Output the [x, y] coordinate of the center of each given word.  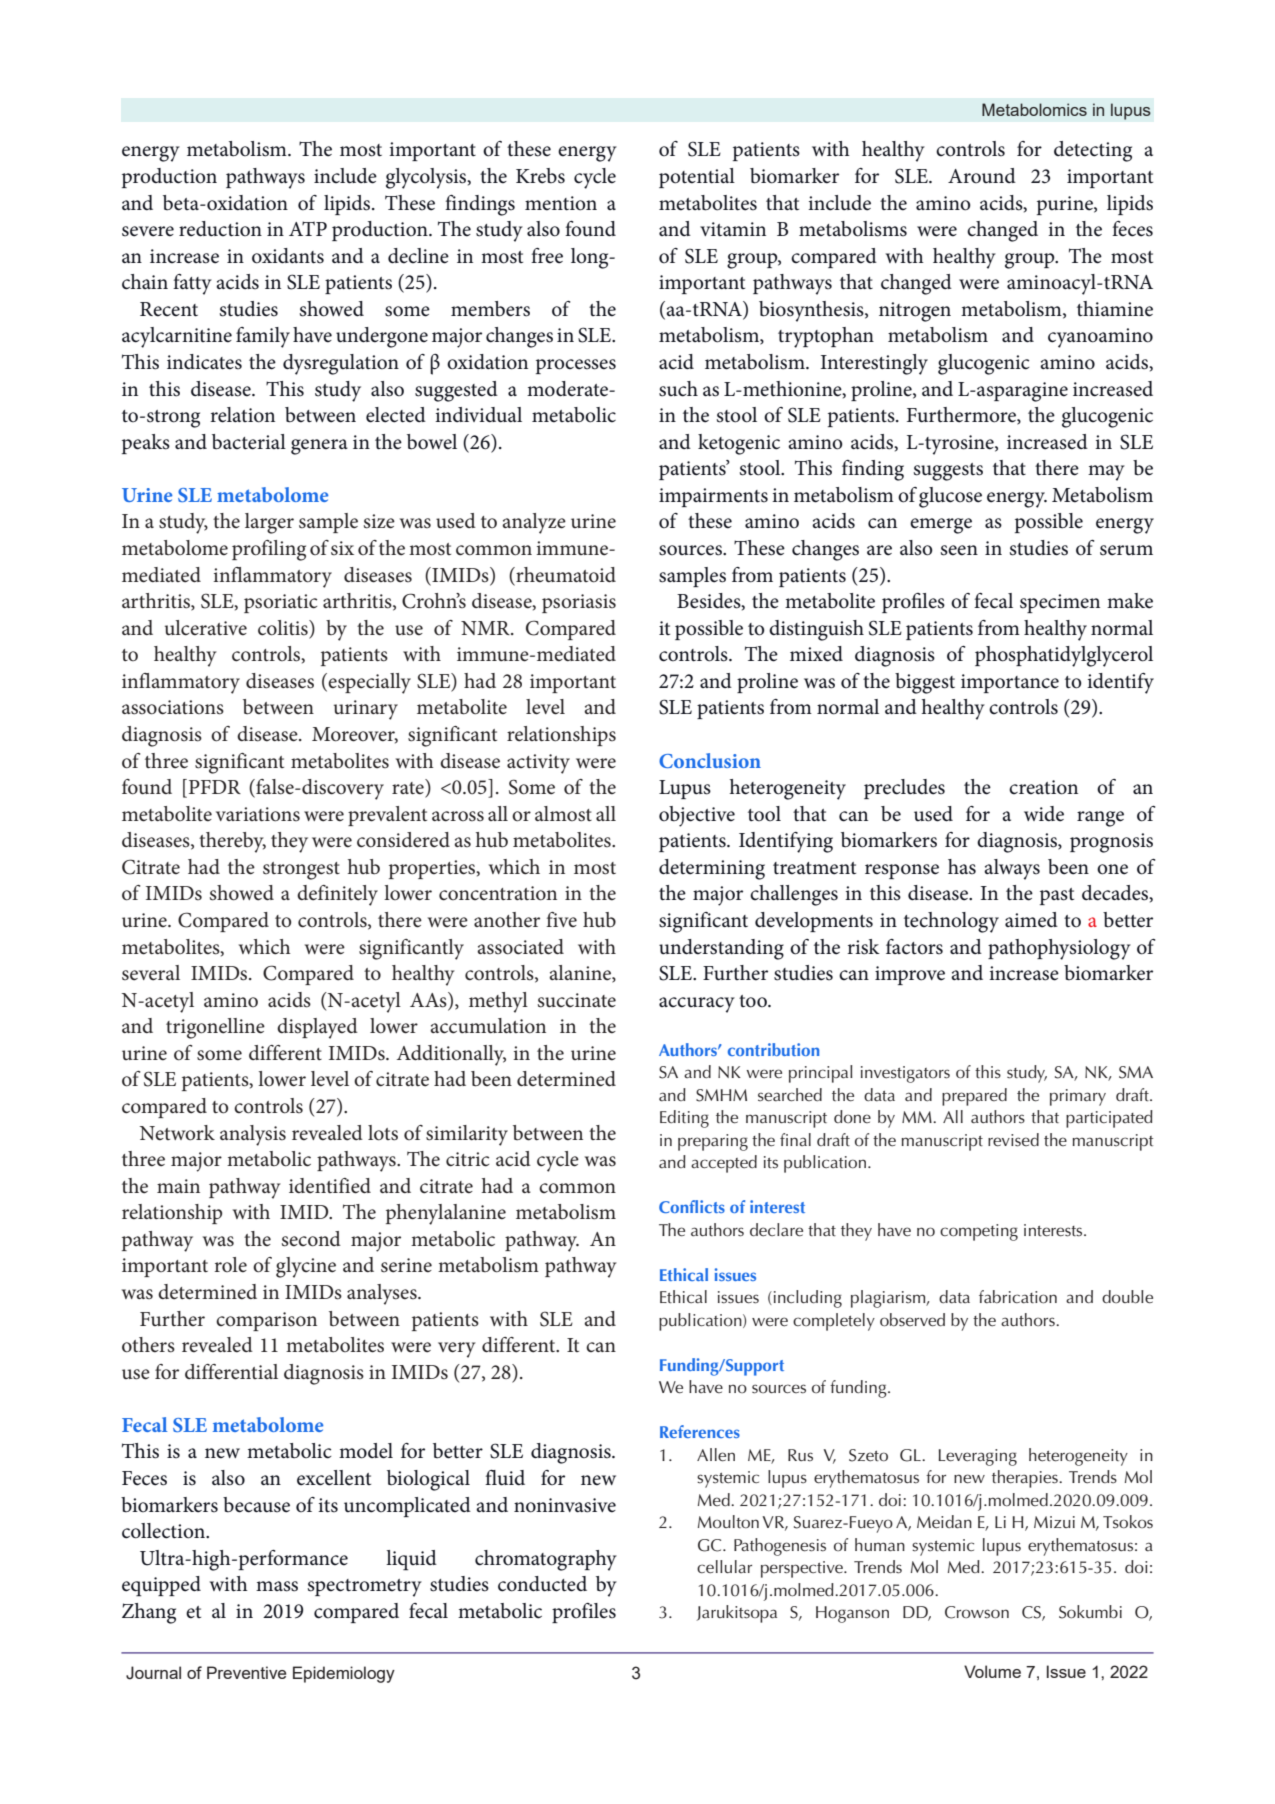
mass [277, 1586]
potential [697, 178]
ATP [308, 228]
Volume [992, 1671]
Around [982, 176]
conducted [542, 1584]
